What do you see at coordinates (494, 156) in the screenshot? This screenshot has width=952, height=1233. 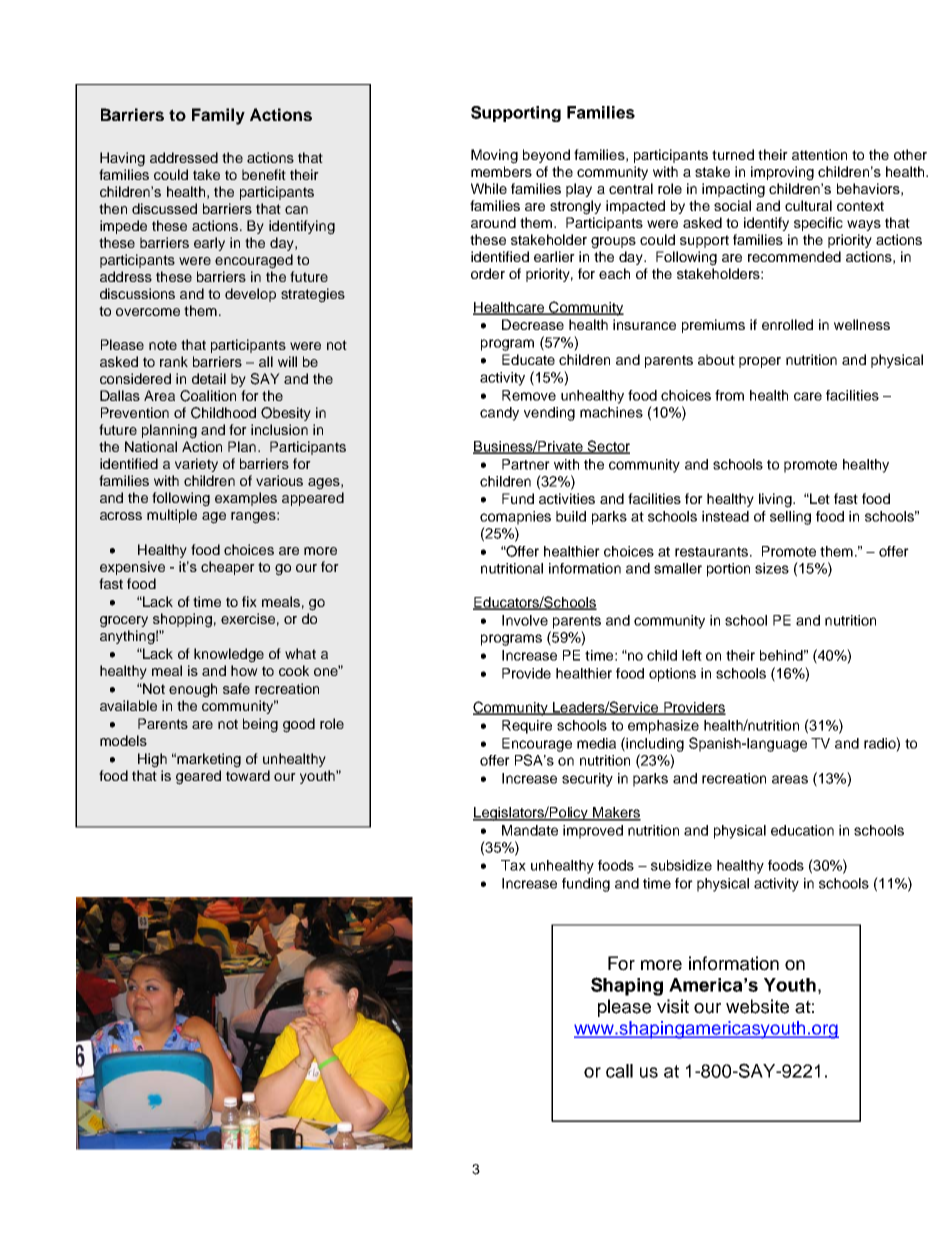 I see `Moving` at bounding box center [494, 156].
